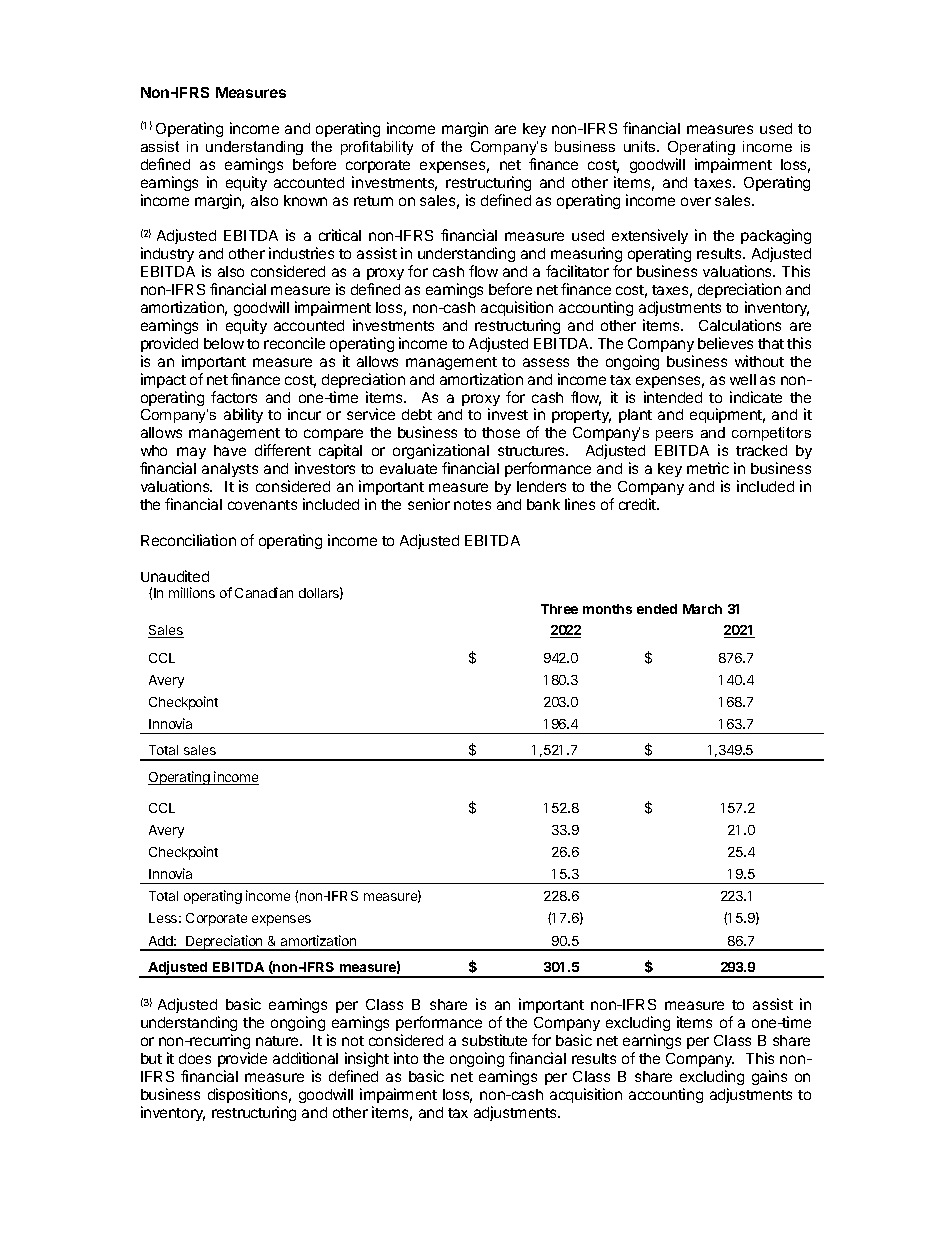  Describe the element at coordinates (305, 200) in the screenshot. I see `known` at that location.
